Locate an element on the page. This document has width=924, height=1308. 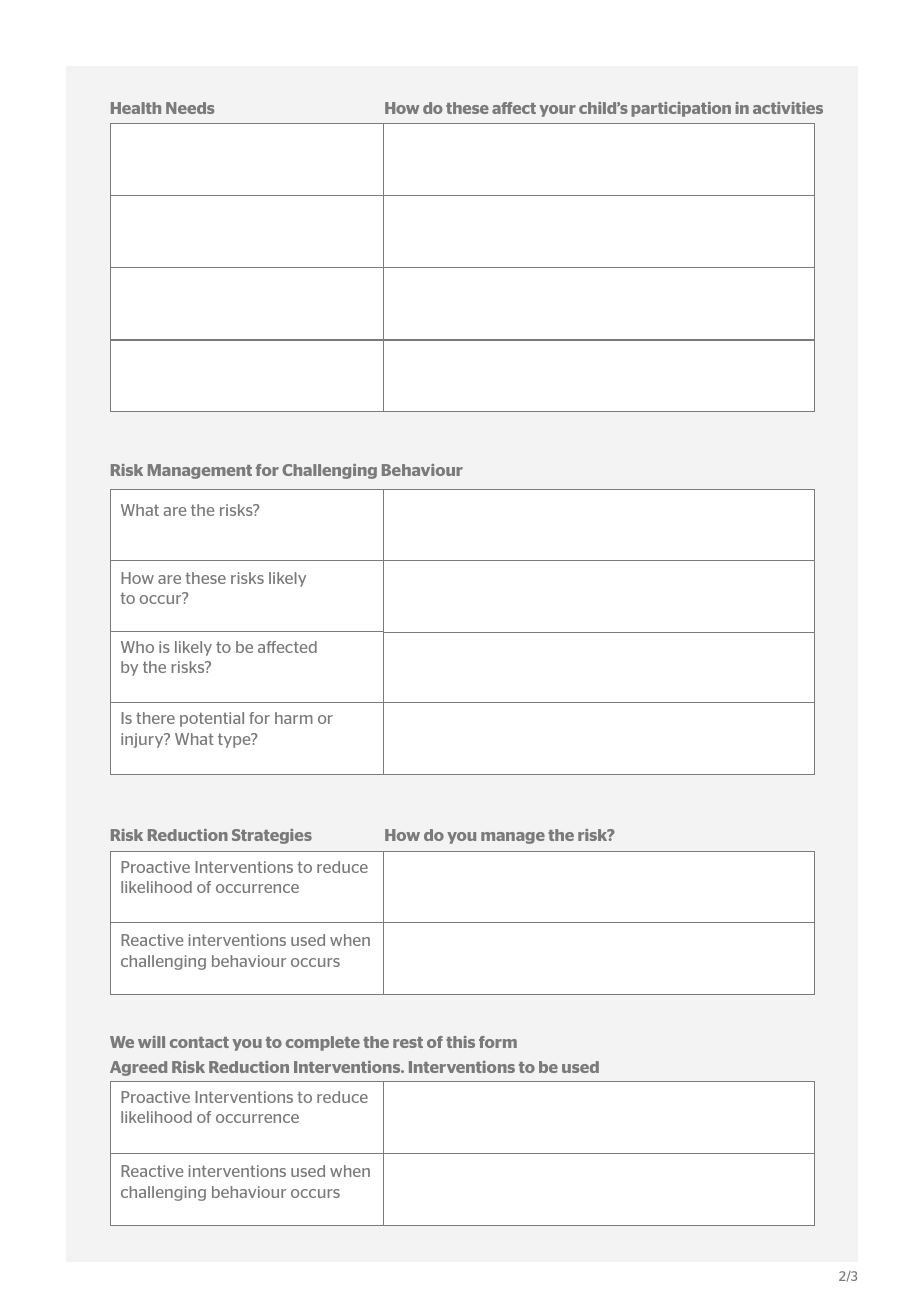
Who is located at coordinates (137, 647).
